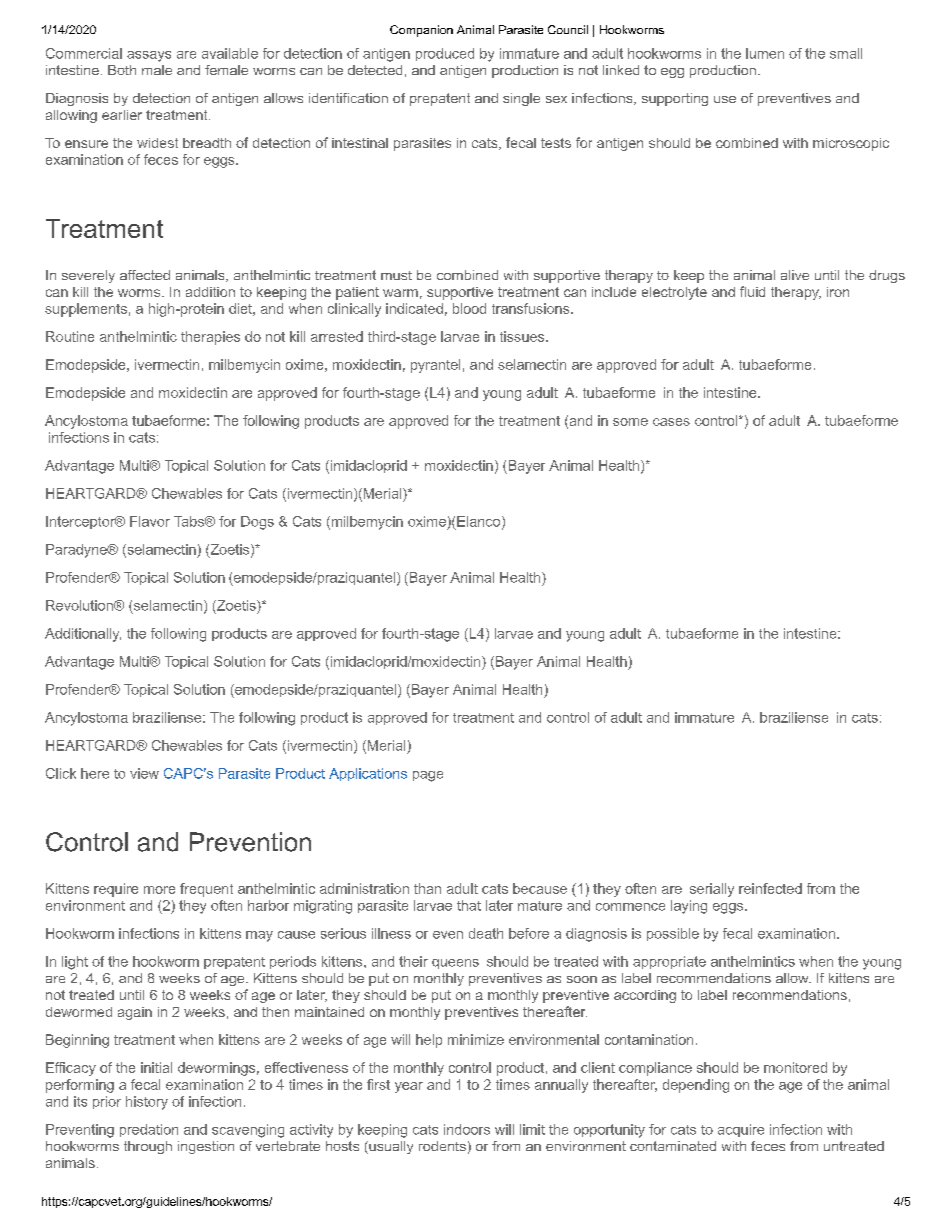 The height and width of the image is (1232, 952). I want to click on reinfected, so click(770, 888).
